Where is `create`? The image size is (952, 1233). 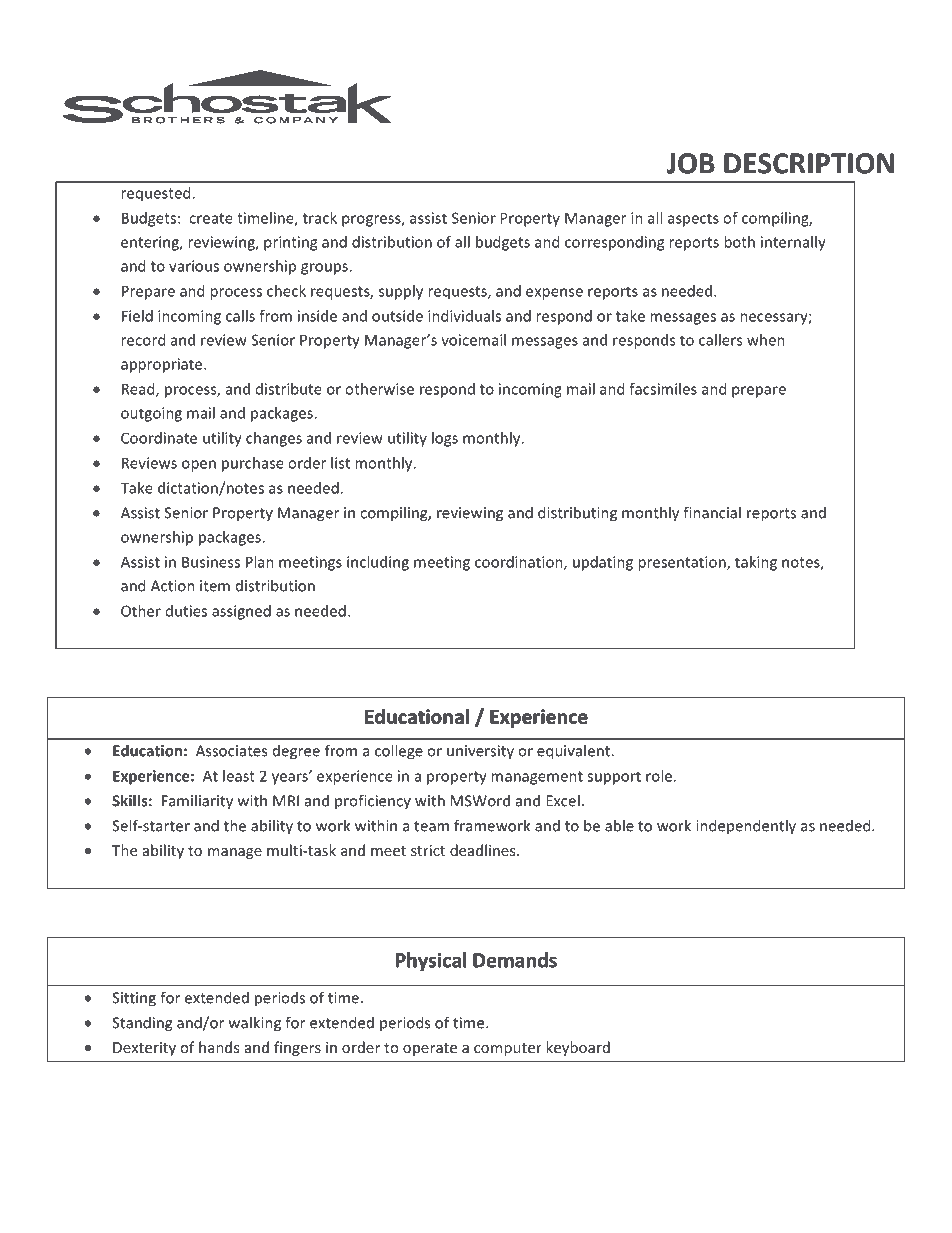 create is located at coordinates (211, 218).
